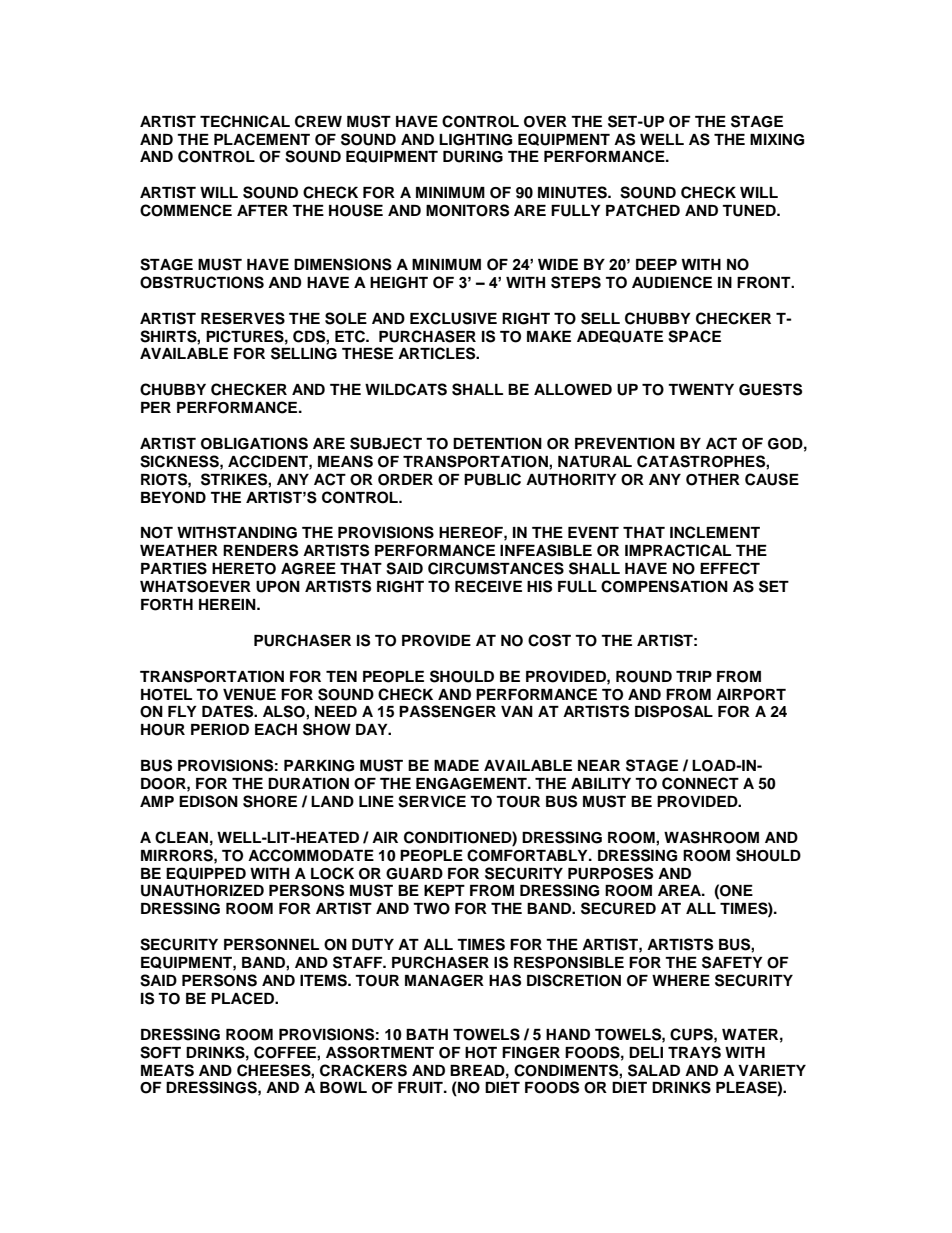 This screenshot has height=1233, width=952. I want to click on COMPENSATION, so click(664, 586).
